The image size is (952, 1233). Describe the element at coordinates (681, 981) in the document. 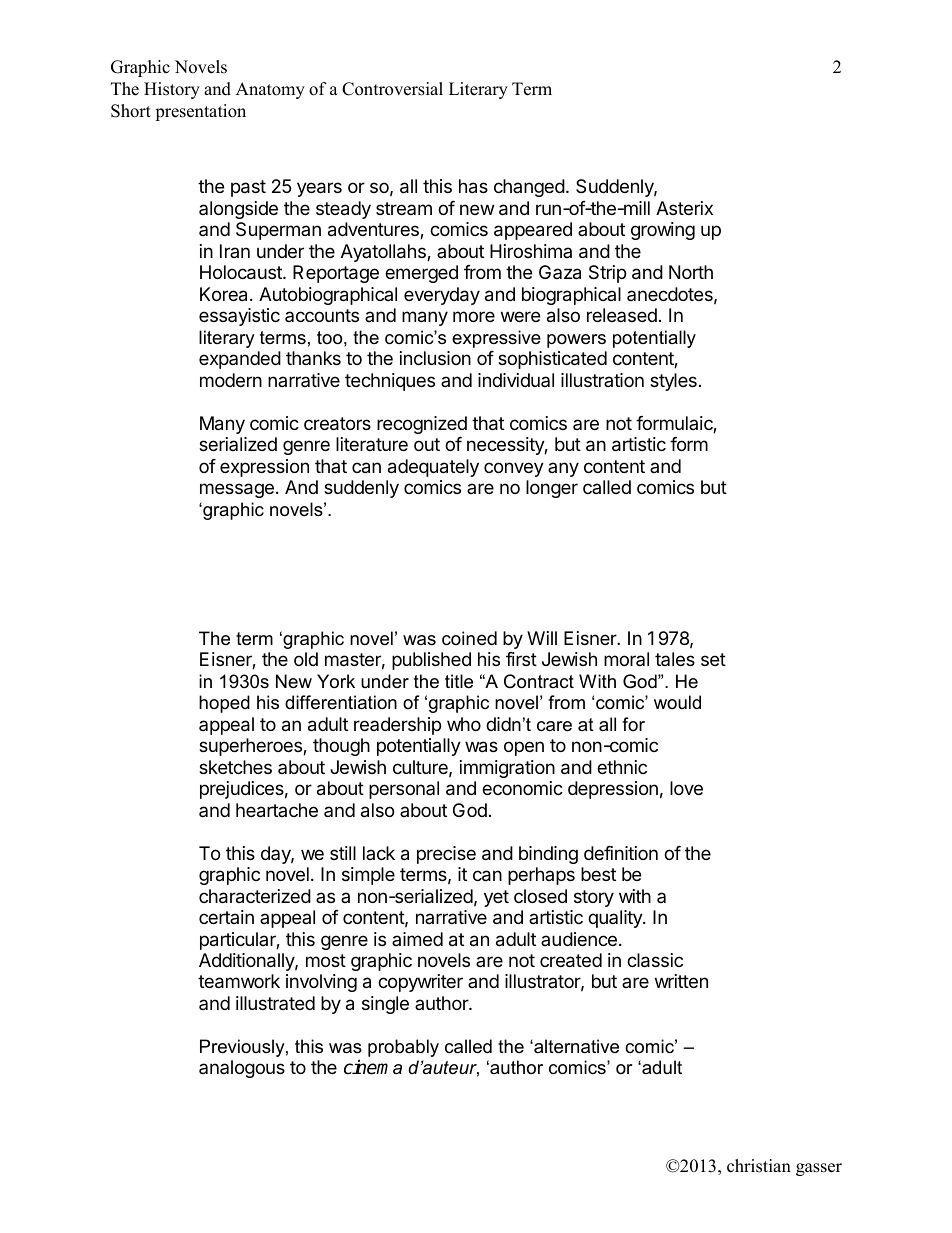

I see `written` at that location.
